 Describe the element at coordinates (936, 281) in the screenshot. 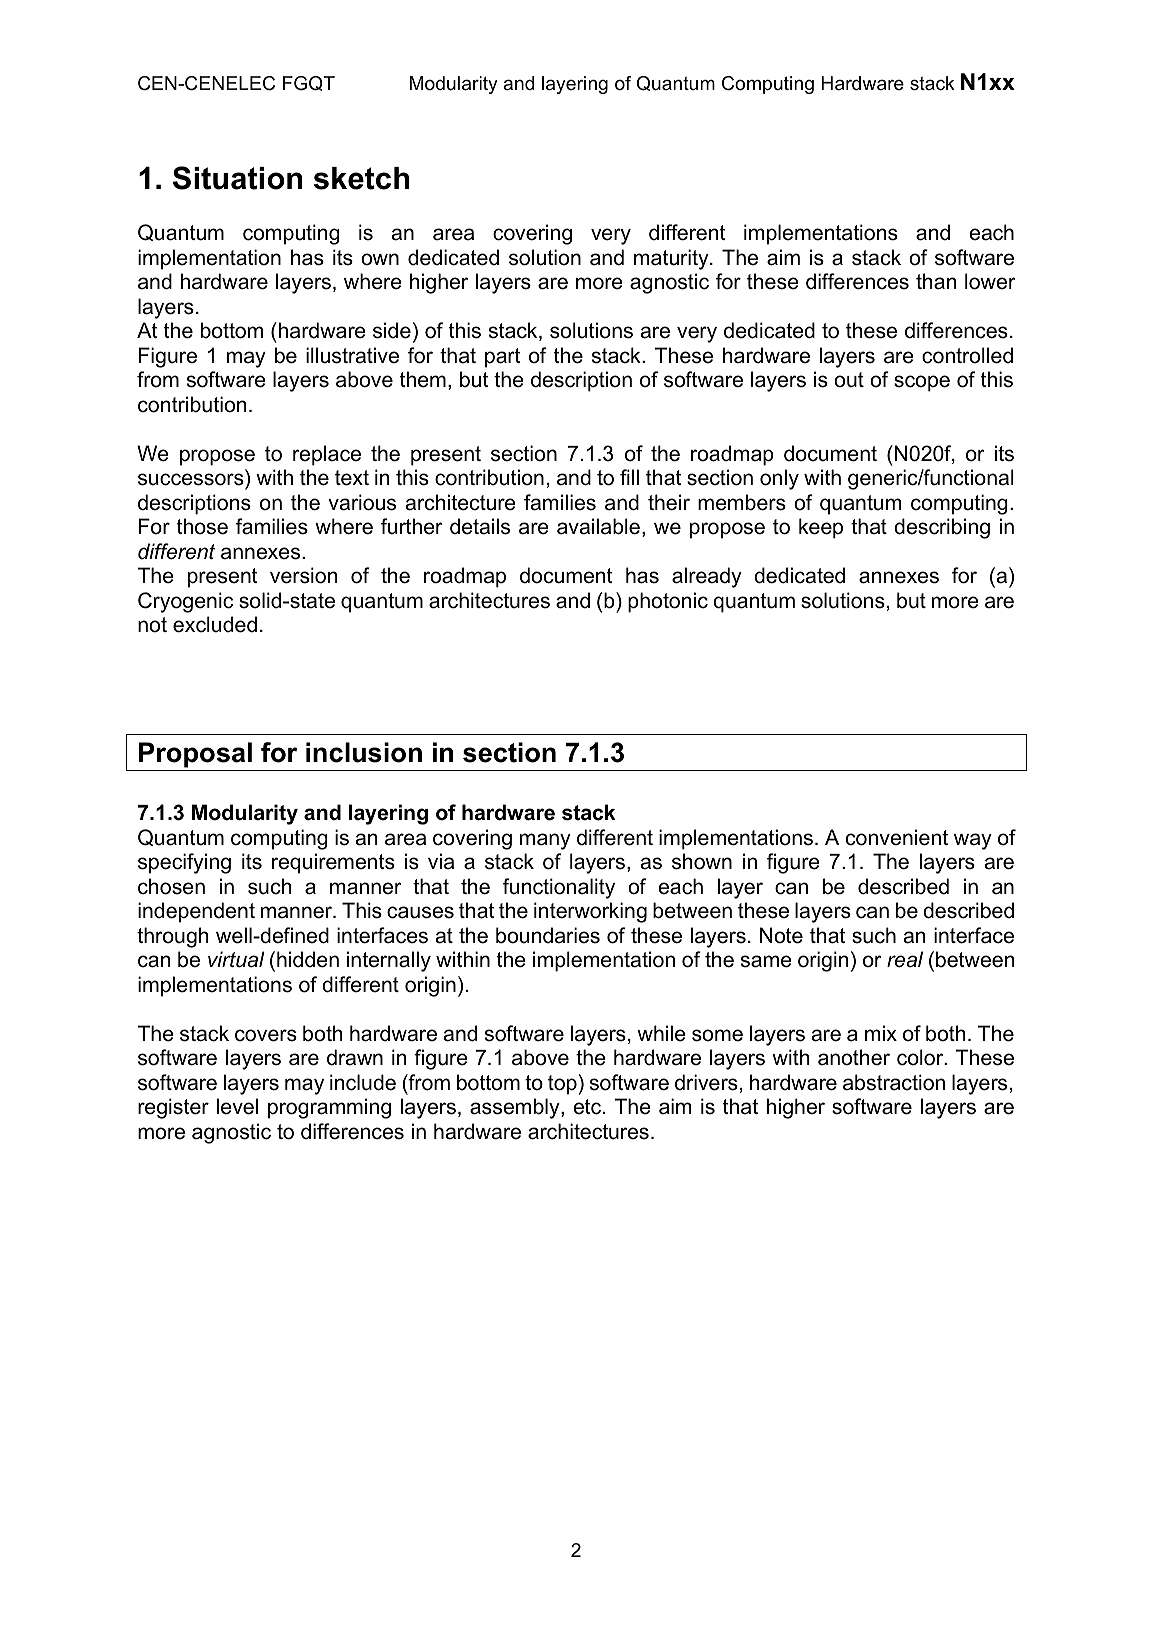

I see `than` at that location.
